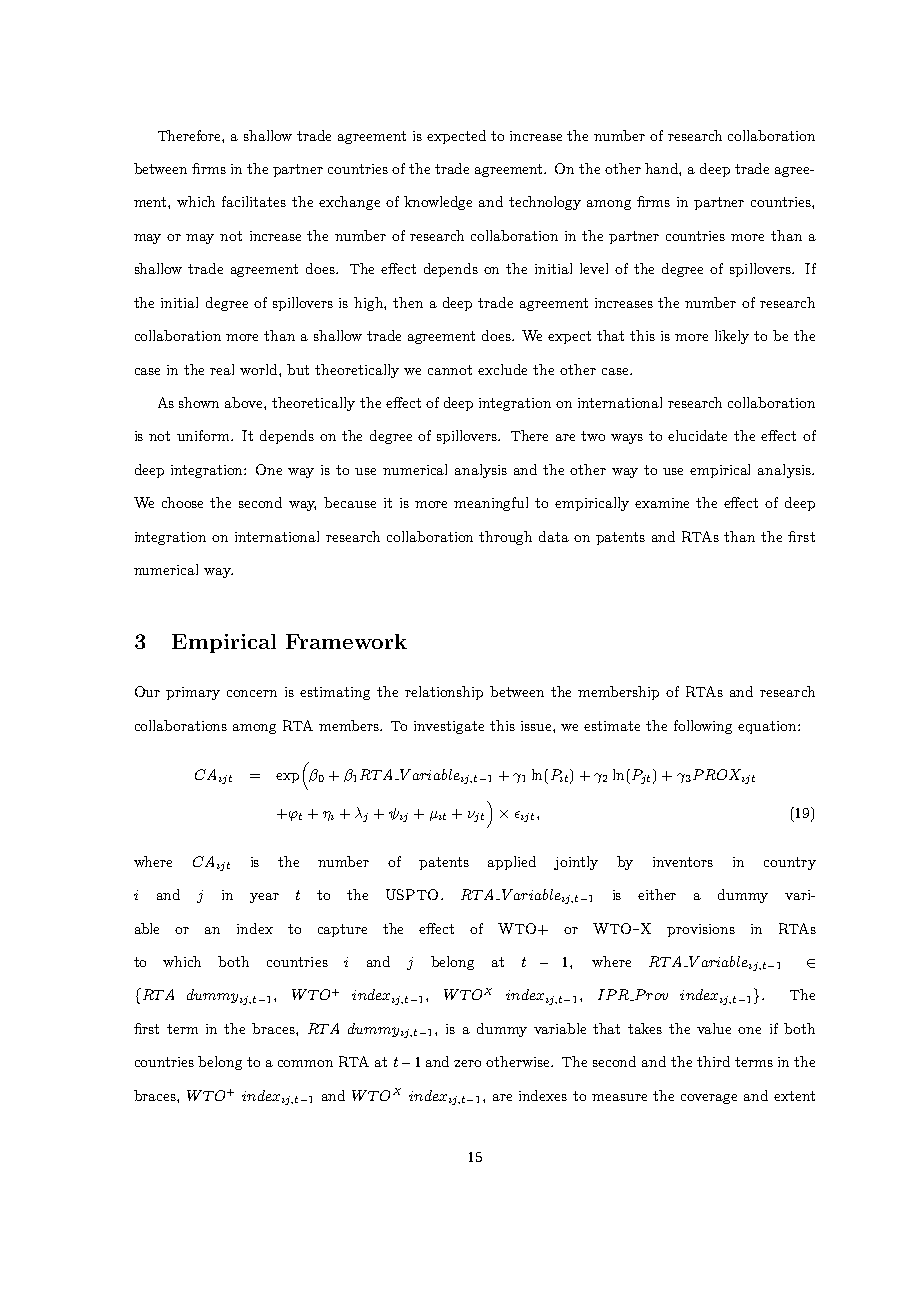 The image size is (924, 1308). What do you see at coordinates (467, 1063) in the screenshot?
I see `zero` at bounding box center [467, 1063].
